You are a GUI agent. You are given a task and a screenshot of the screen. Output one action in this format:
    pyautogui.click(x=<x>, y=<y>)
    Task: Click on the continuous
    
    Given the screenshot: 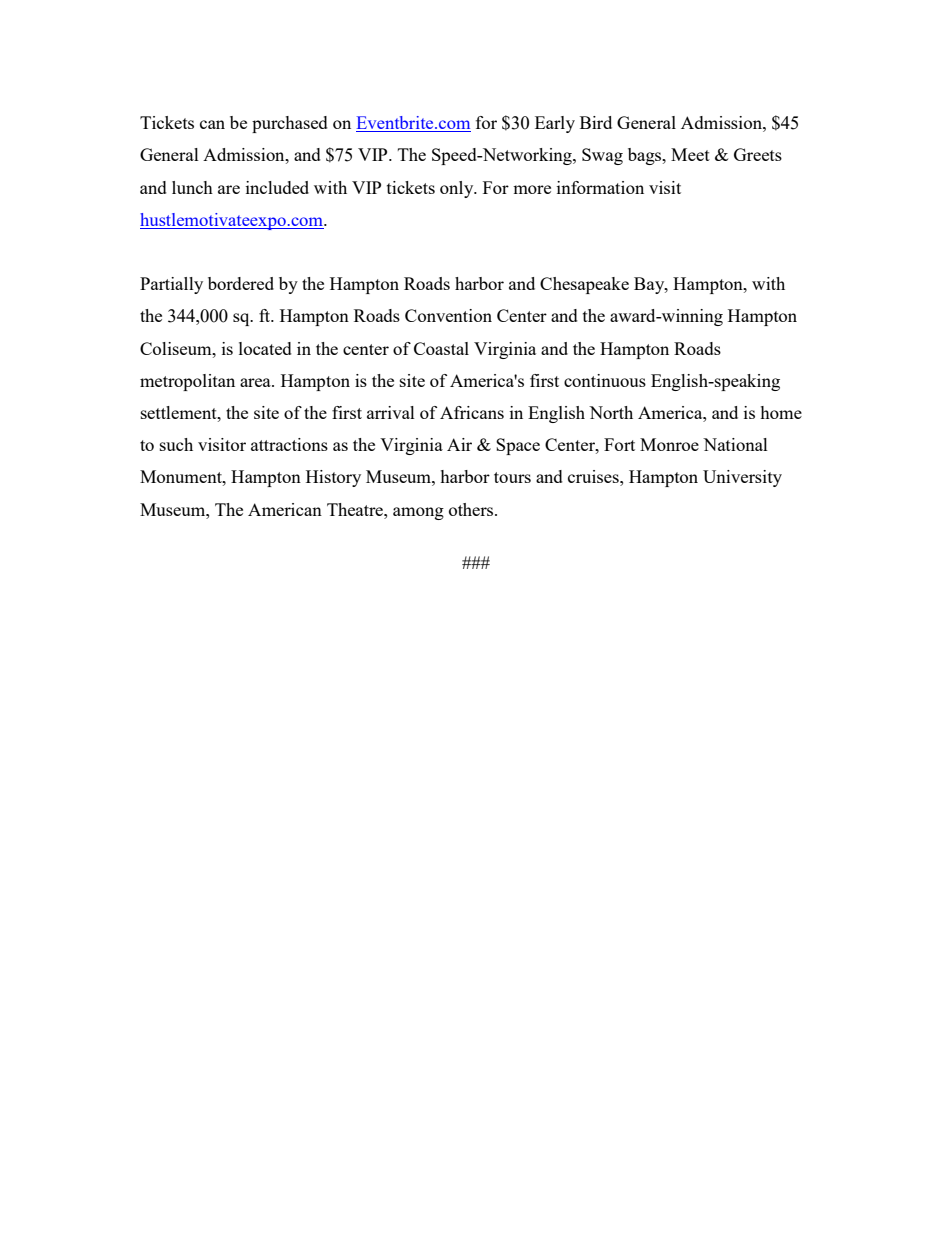 What is the action you would take?
    pyautogui.click(x=605, y=380)
